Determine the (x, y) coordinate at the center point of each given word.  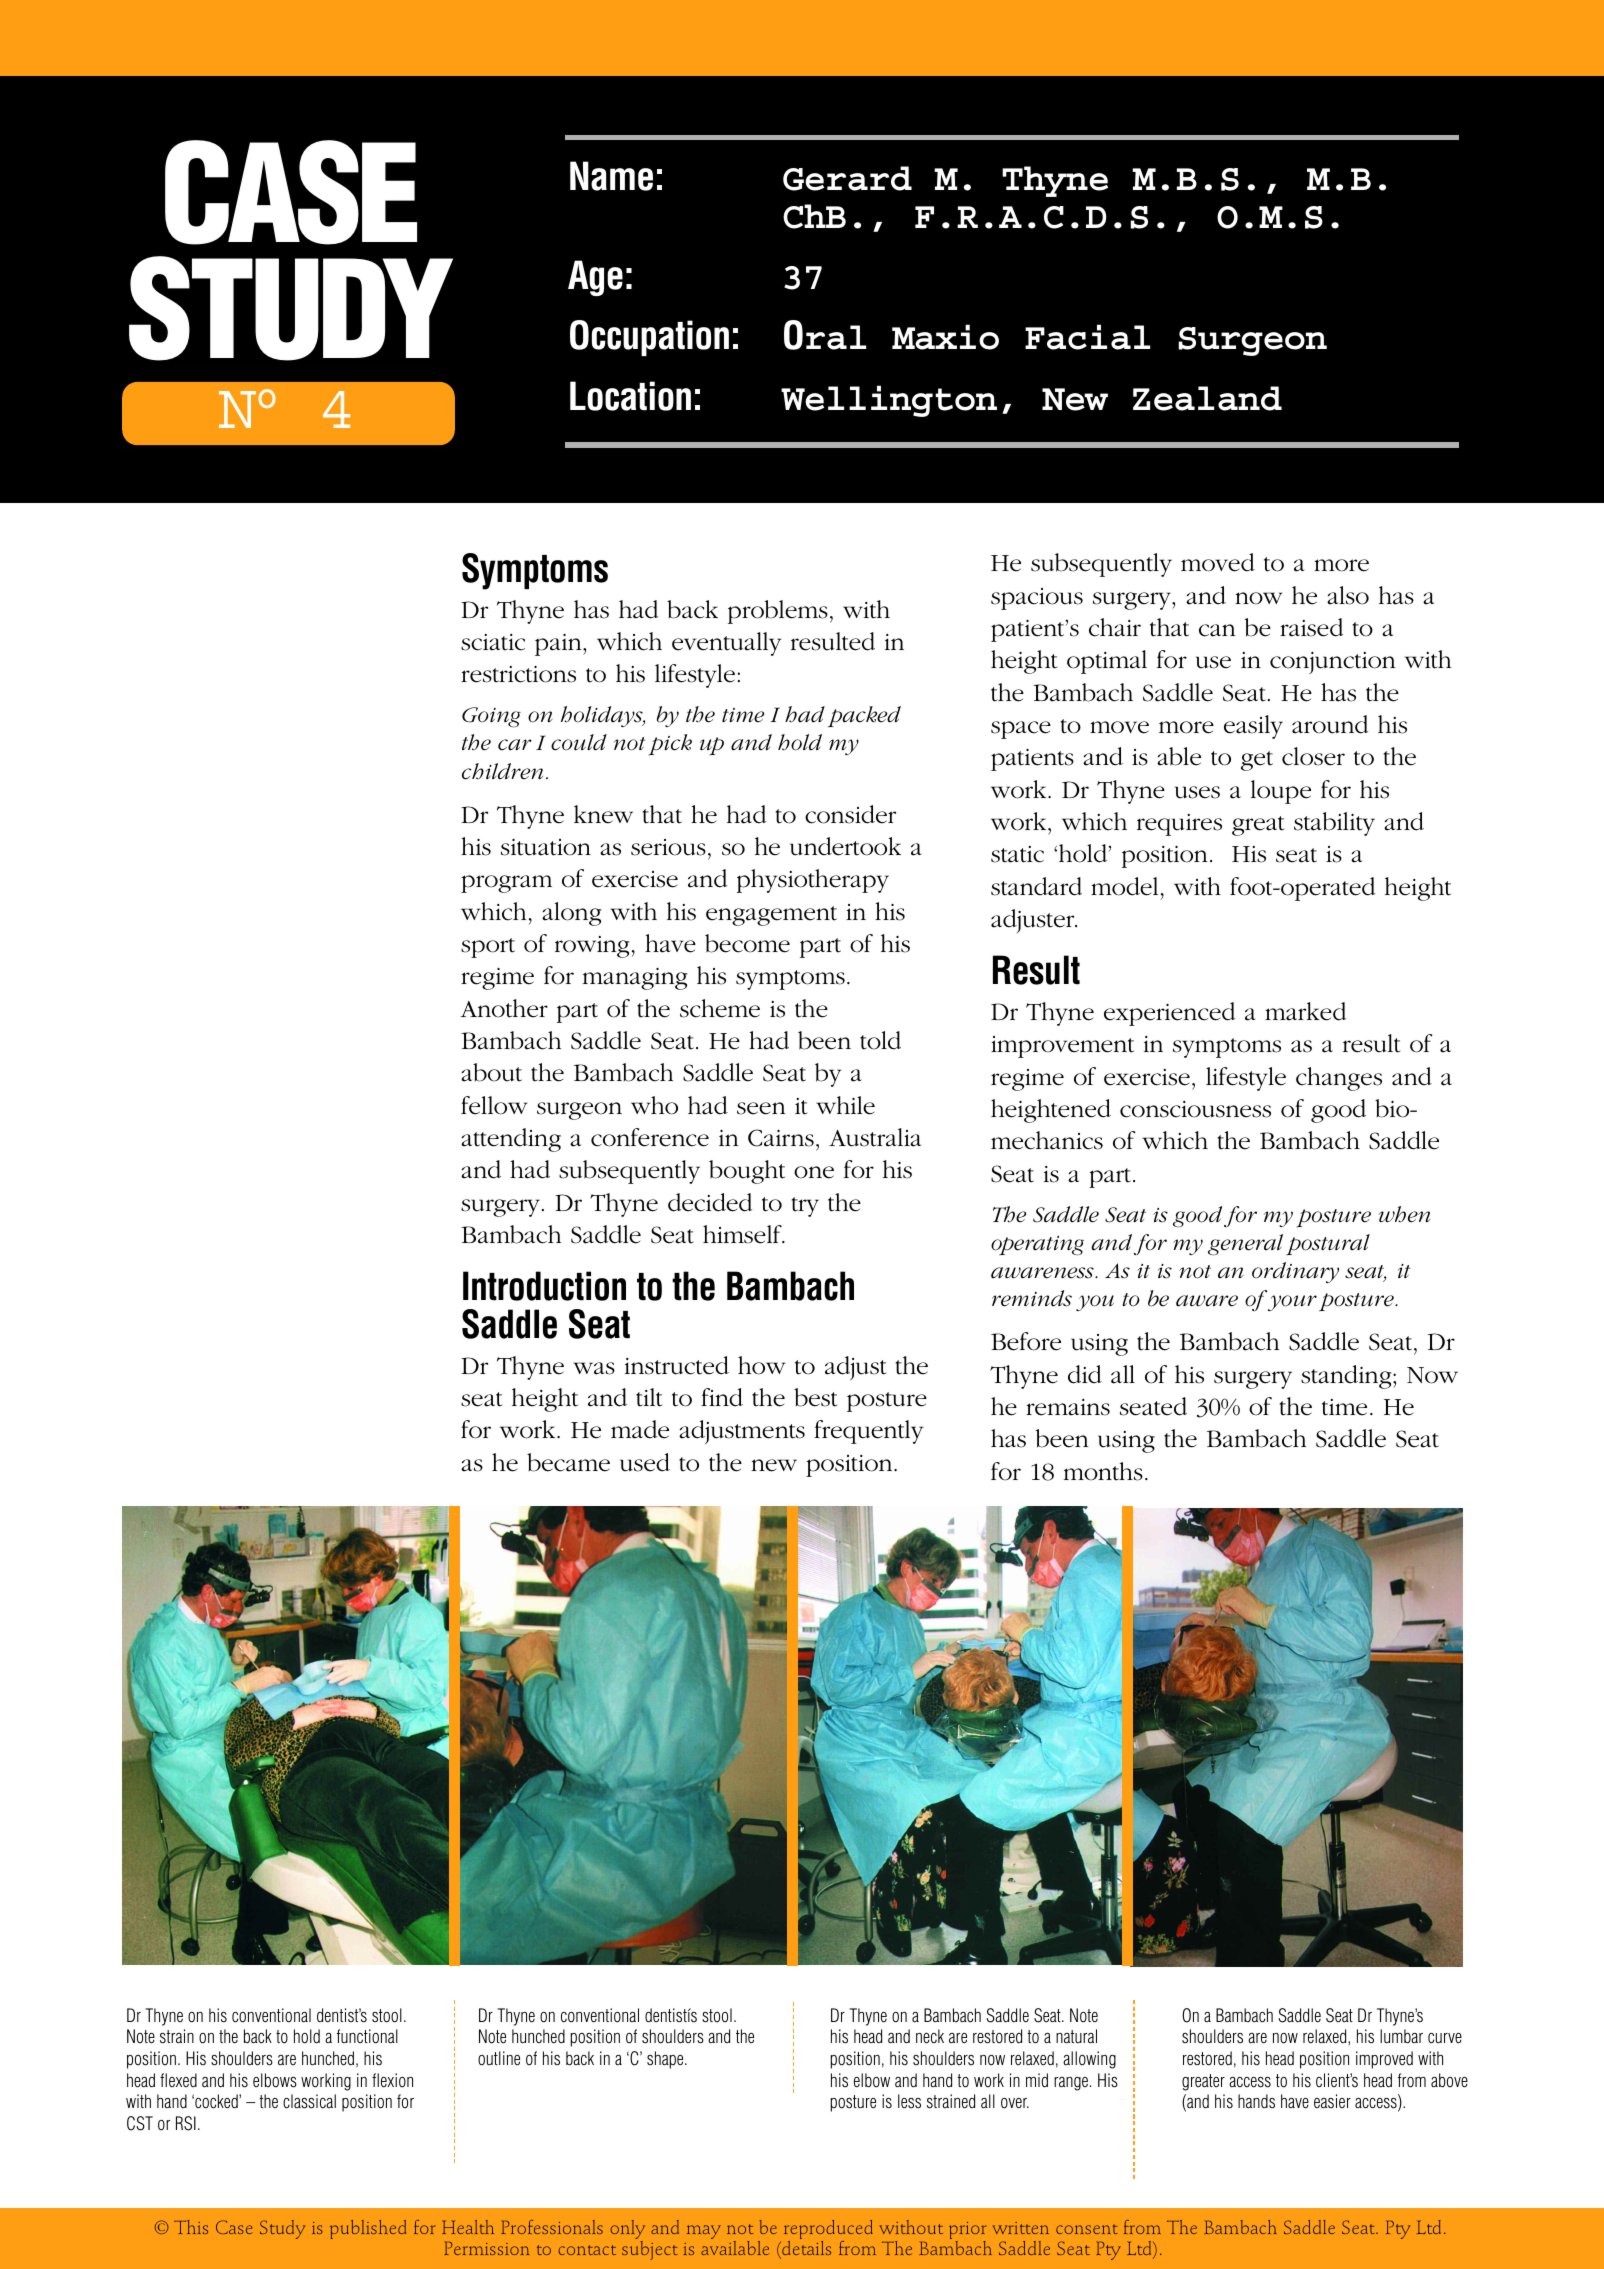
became (568, 1462)
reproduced (828, 2231)
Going (491, 717)
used (645, 1462)
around (1330, 724)
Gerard (847, 178)
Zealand (1207, 398)
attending (511, 1140)
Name (611, 176)
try (805, 1207)
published (368, 2229)
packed (864, 716)
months (1103, 1471)
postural (1328, 1244)
